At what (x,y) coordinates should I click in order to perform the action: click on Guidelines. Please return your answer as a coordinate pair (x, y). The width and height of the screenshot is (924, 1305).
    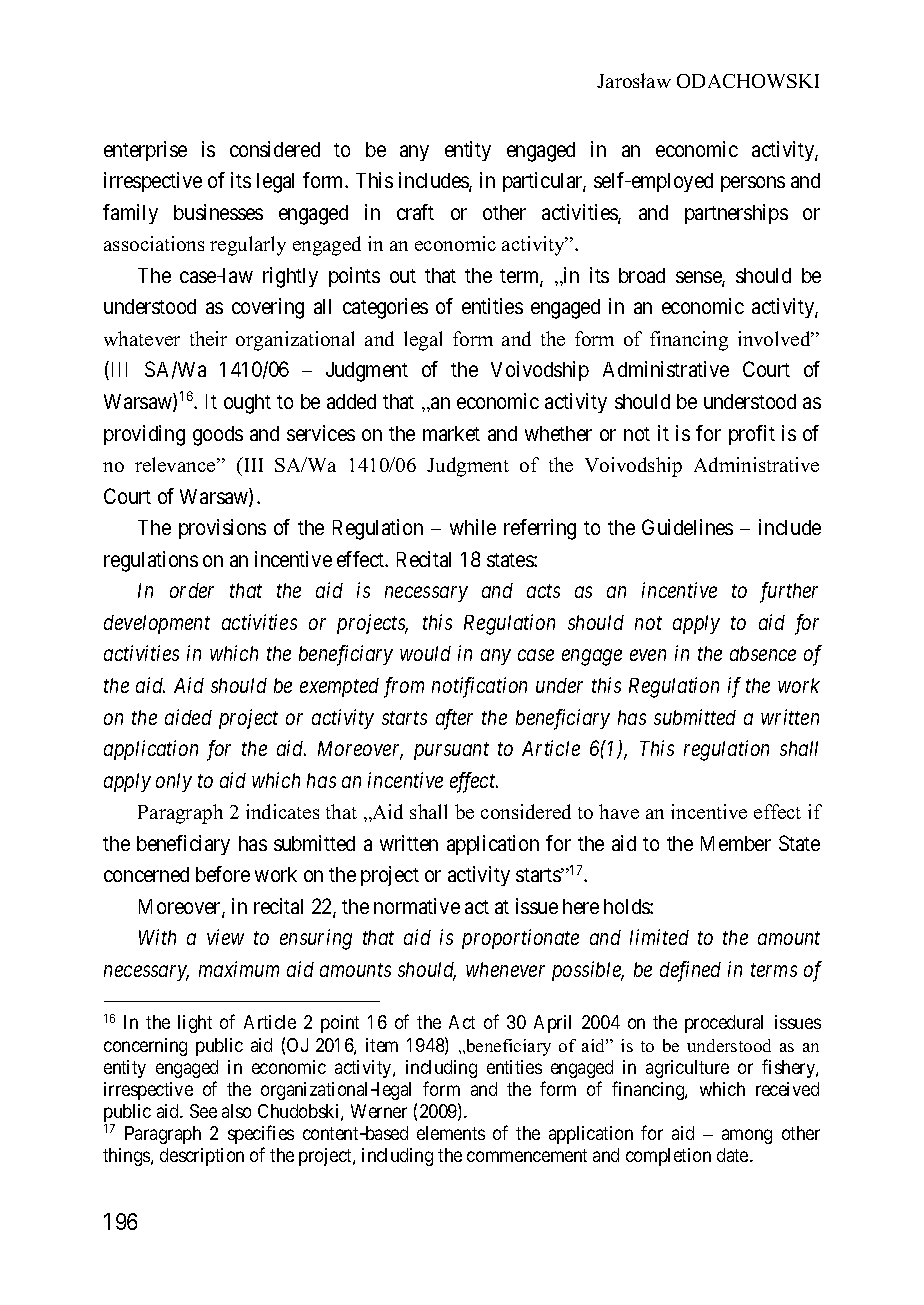
    Looking at the image, I should click on (687, 527).
